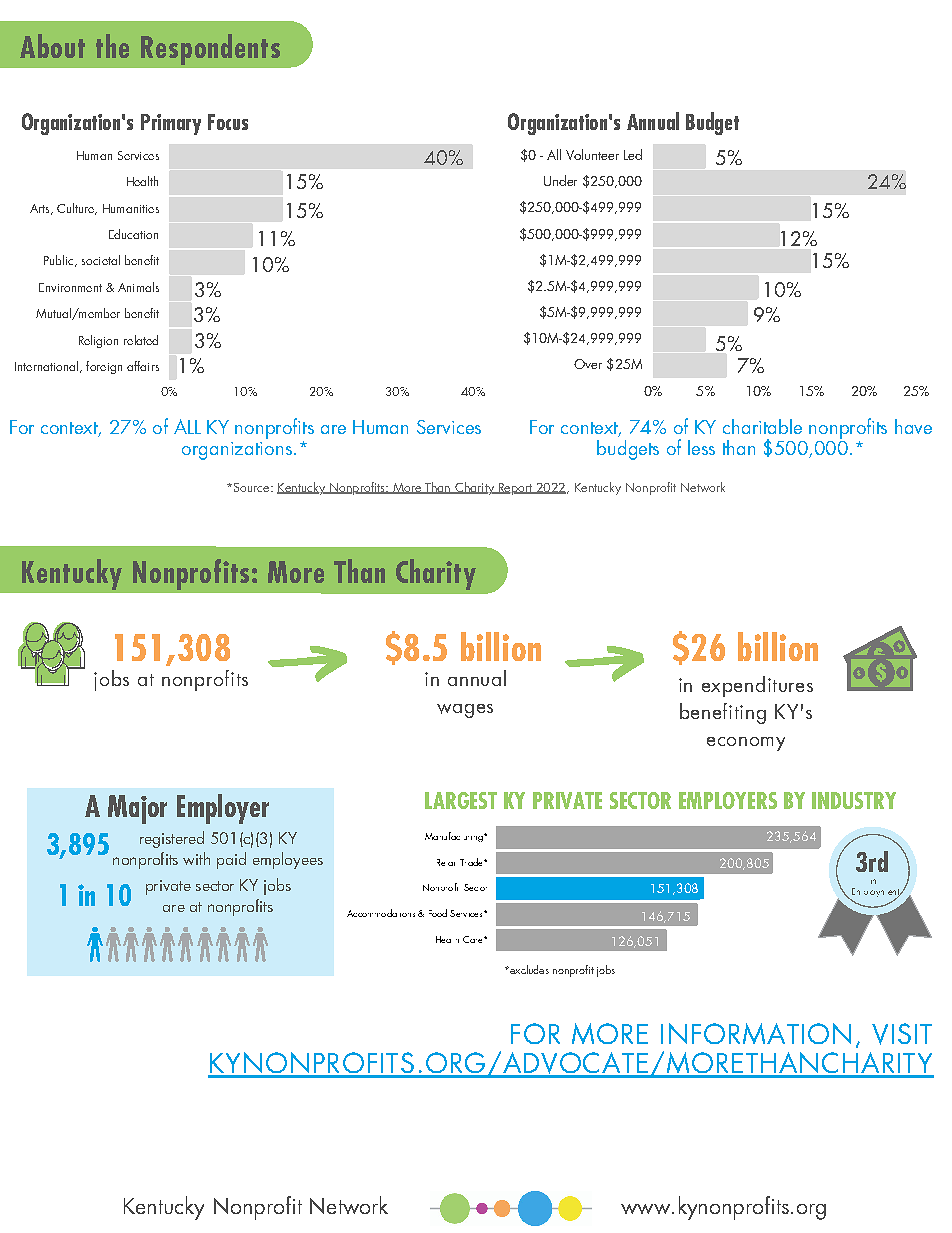 The image size is (952, 1233). What do you see at coordinates (515, 489) in the screenshot?
I see `Report` at bounding box center [515, 489].
